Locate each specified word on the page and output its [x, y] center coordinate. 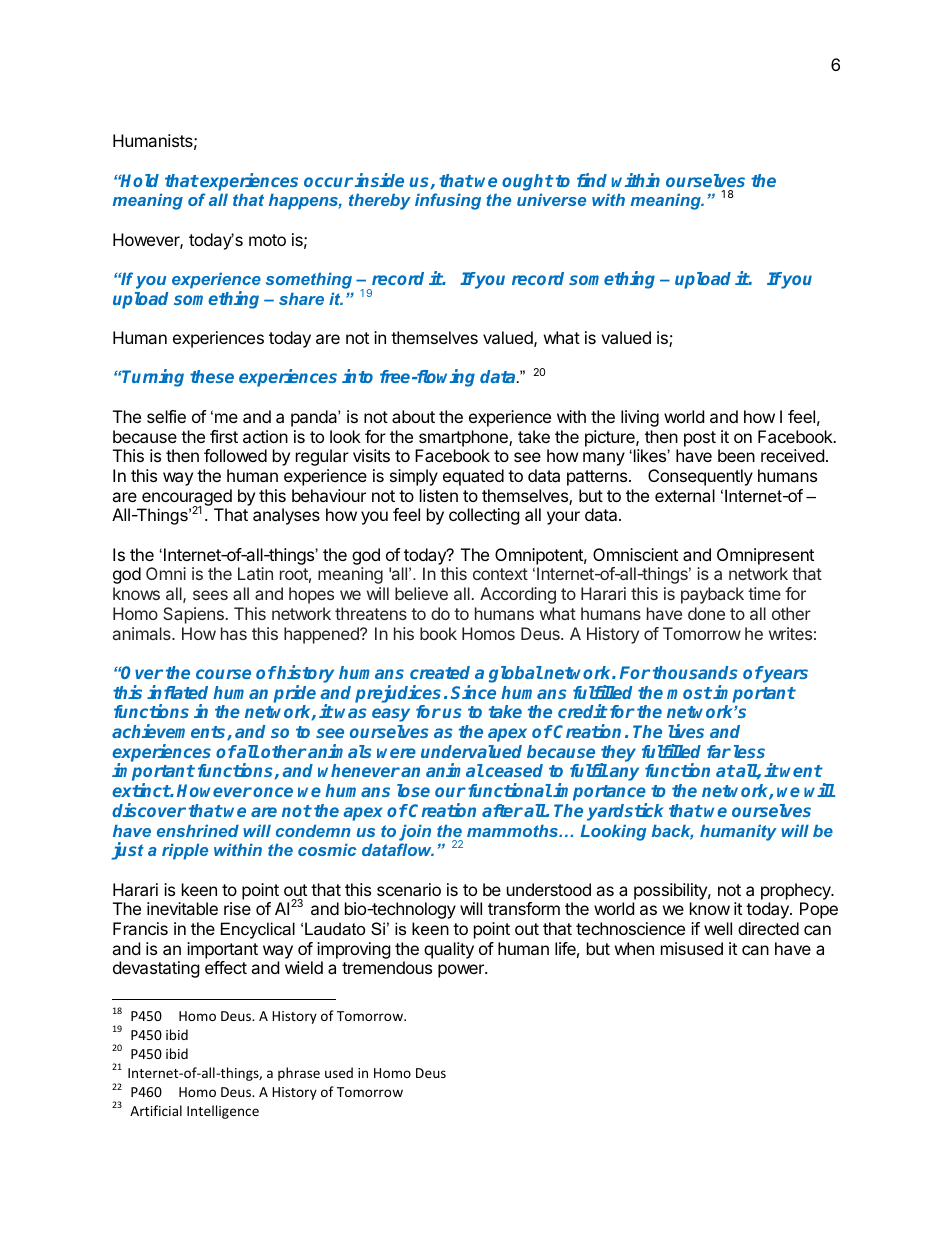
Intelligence [223, 1112]
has [234, 633]
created [440, 672]
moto [267, 240]
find [592, 180]
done [706, 613]
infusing [448, 201]
